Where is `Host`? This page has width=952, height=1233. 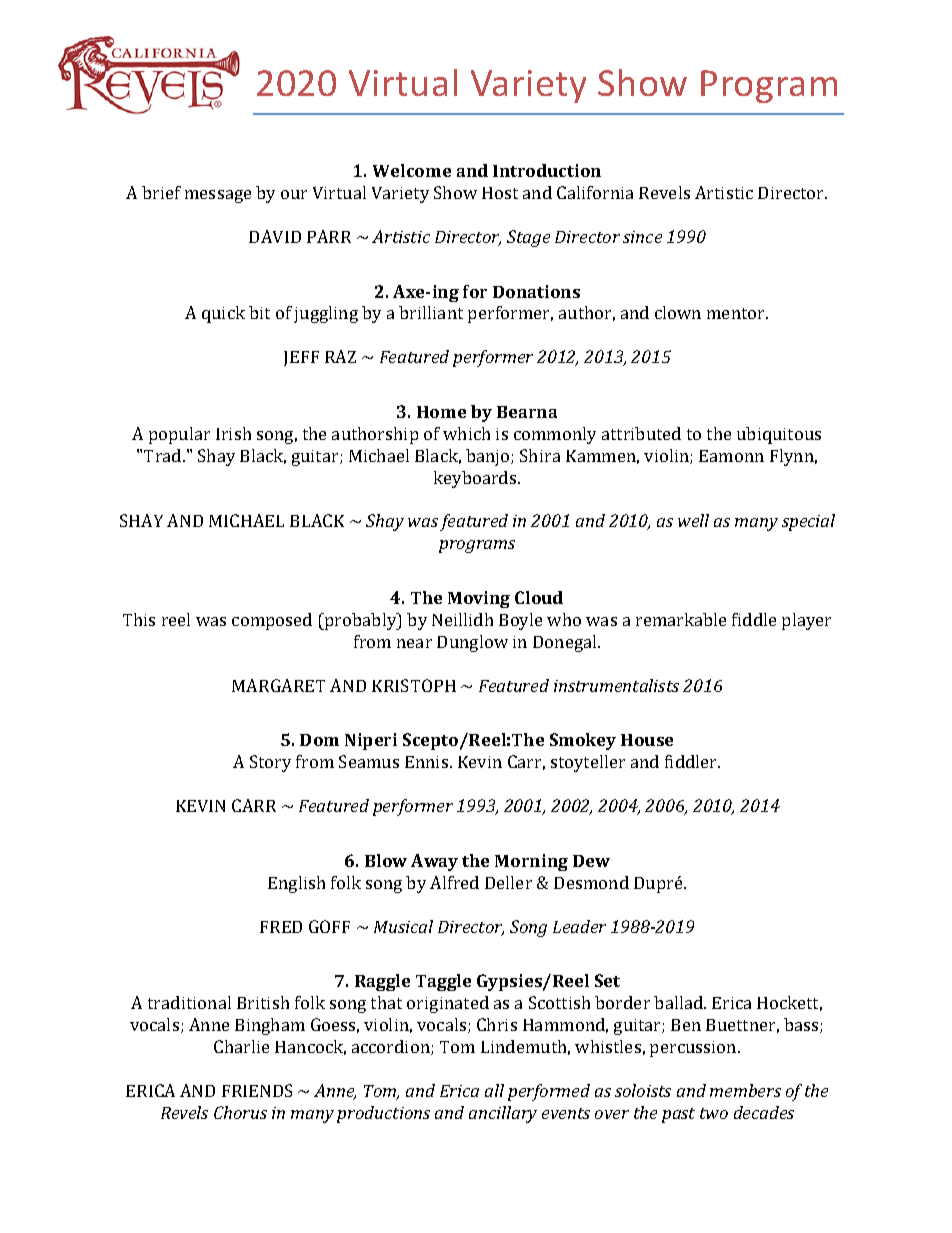 Host is located at coordinates (500, 193).
